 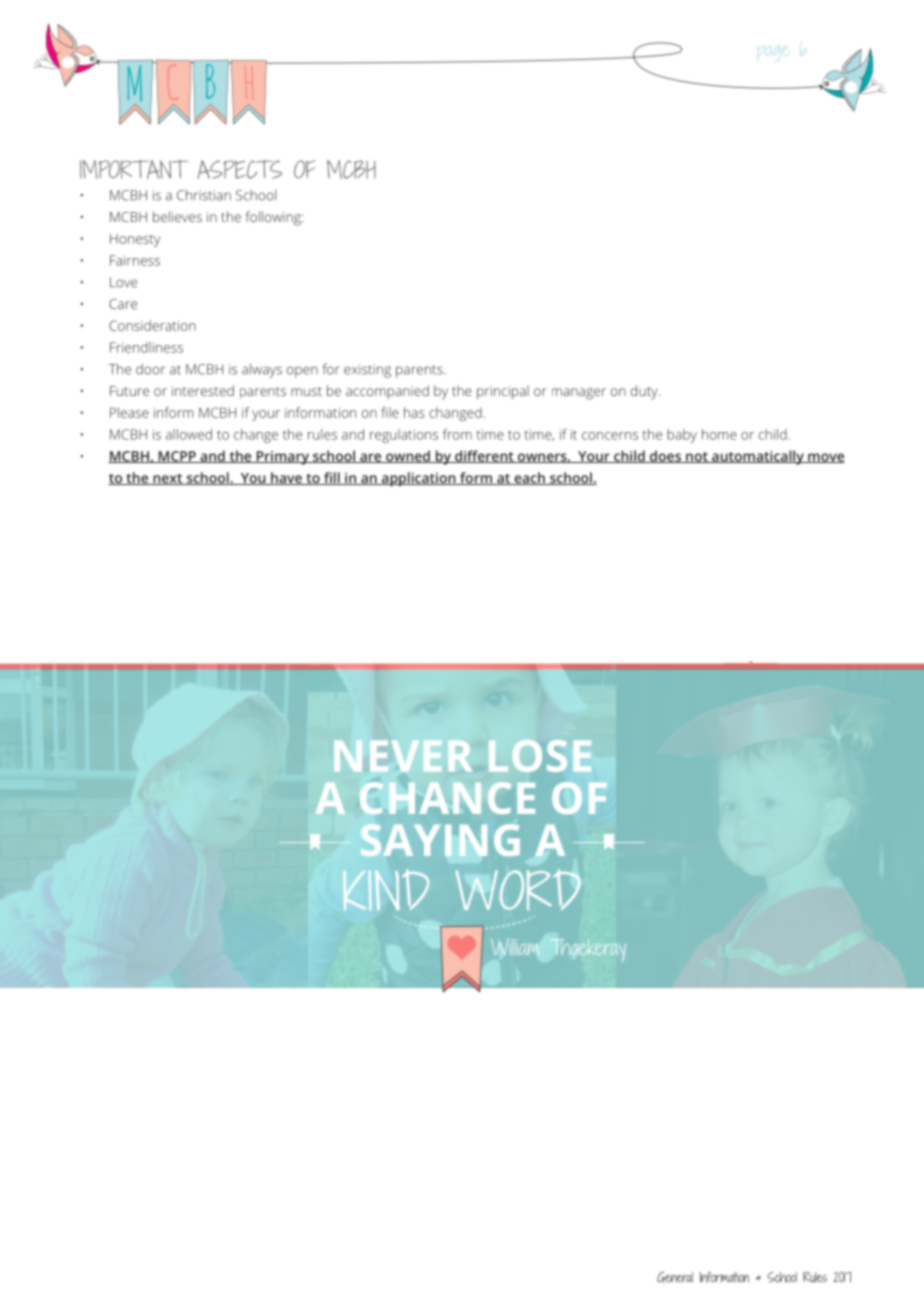 What do you see at coordinates (645, 392) in the image?
I see `duty` at bounding box center [645, 392].
